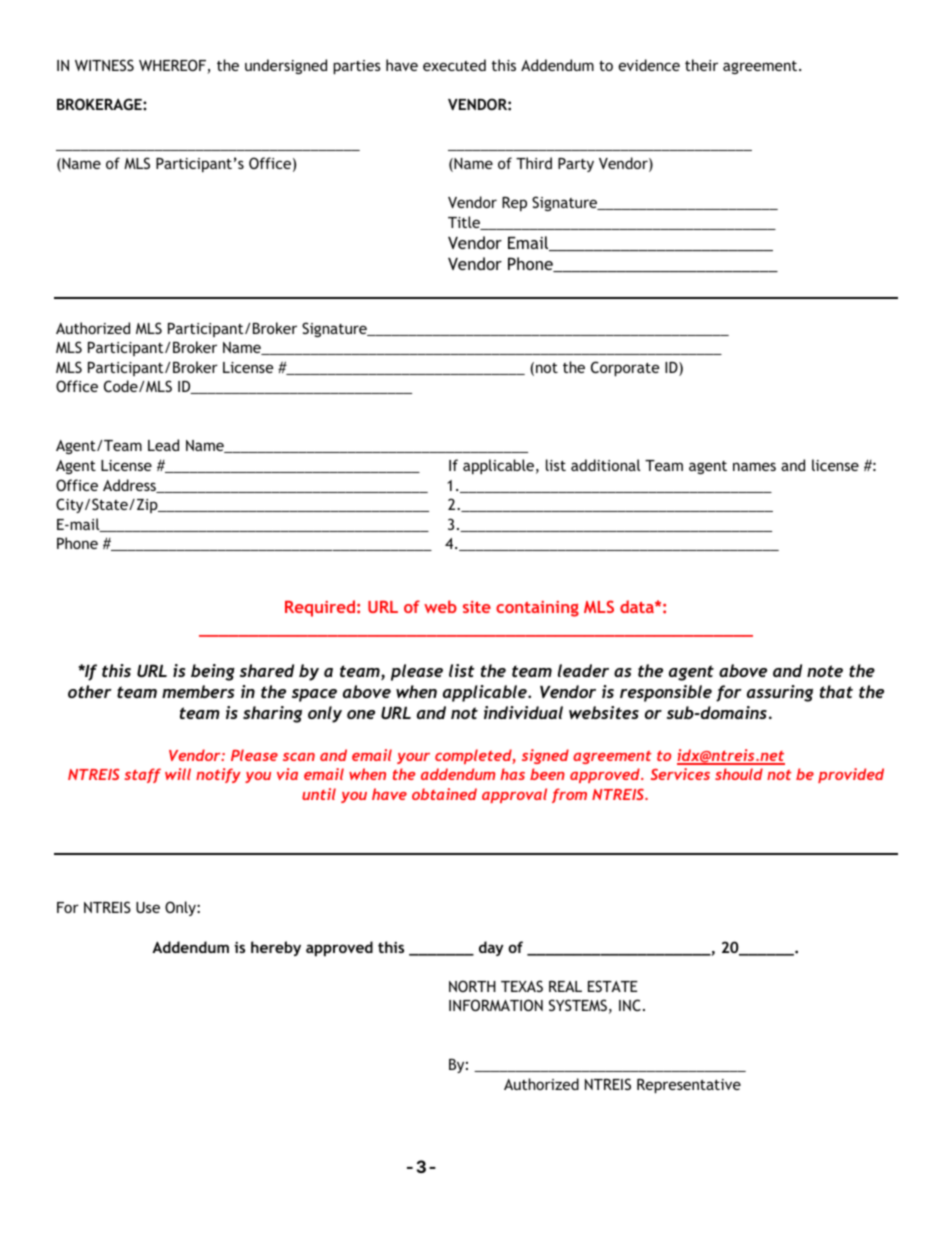 This screenshot has height=1233, width=952. I want to click on hereby, so click(276, 948).
